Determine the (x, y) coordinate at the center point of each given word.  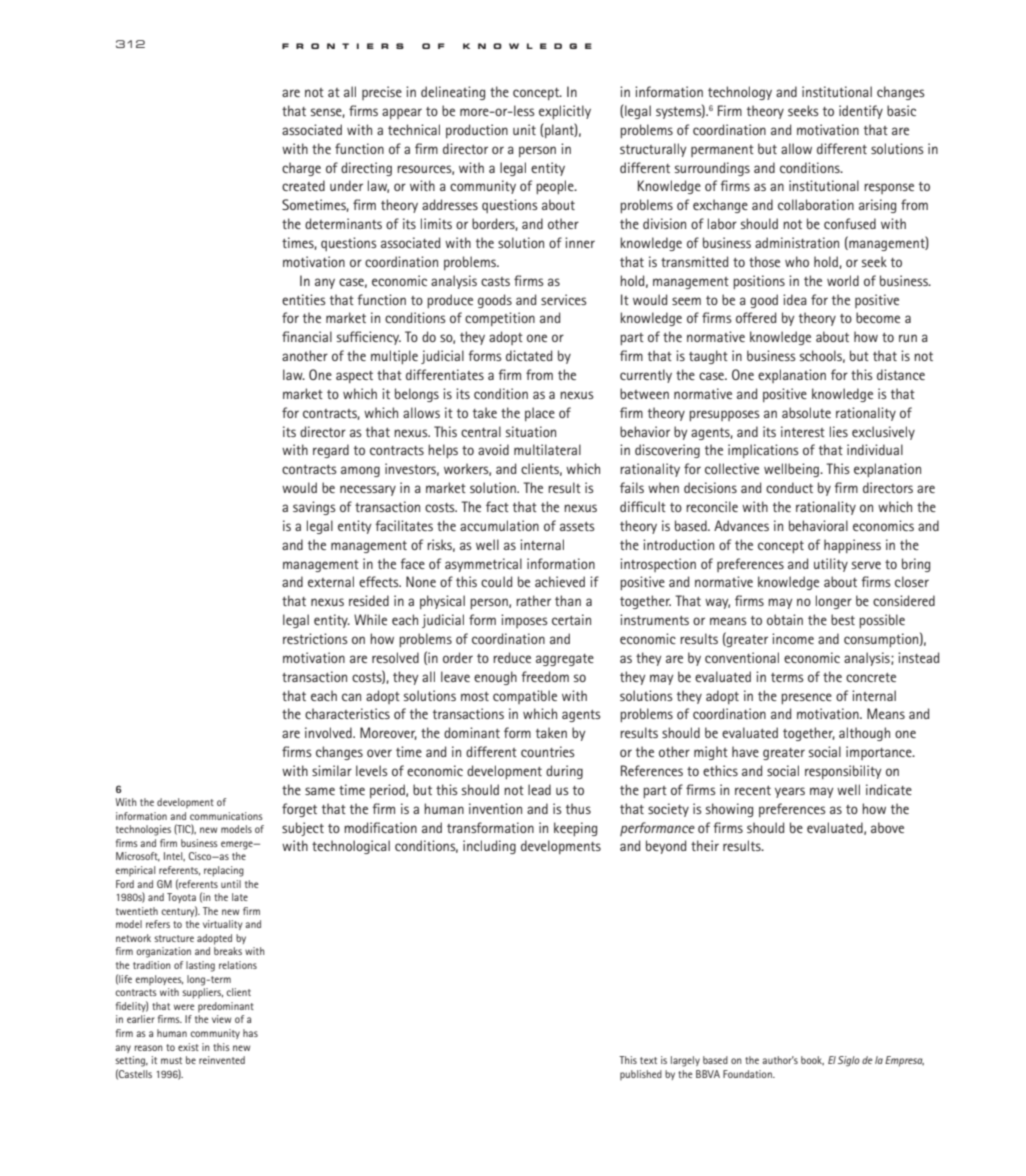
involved (329, 732)
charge (301, 169)
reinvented (222, 1060)
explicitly (565, 112)
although (864, 734)
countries (548, 751)
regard (331, 451)
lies (839, 431)
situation (531, 431)
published (641, 1075)
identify (861, 112)
